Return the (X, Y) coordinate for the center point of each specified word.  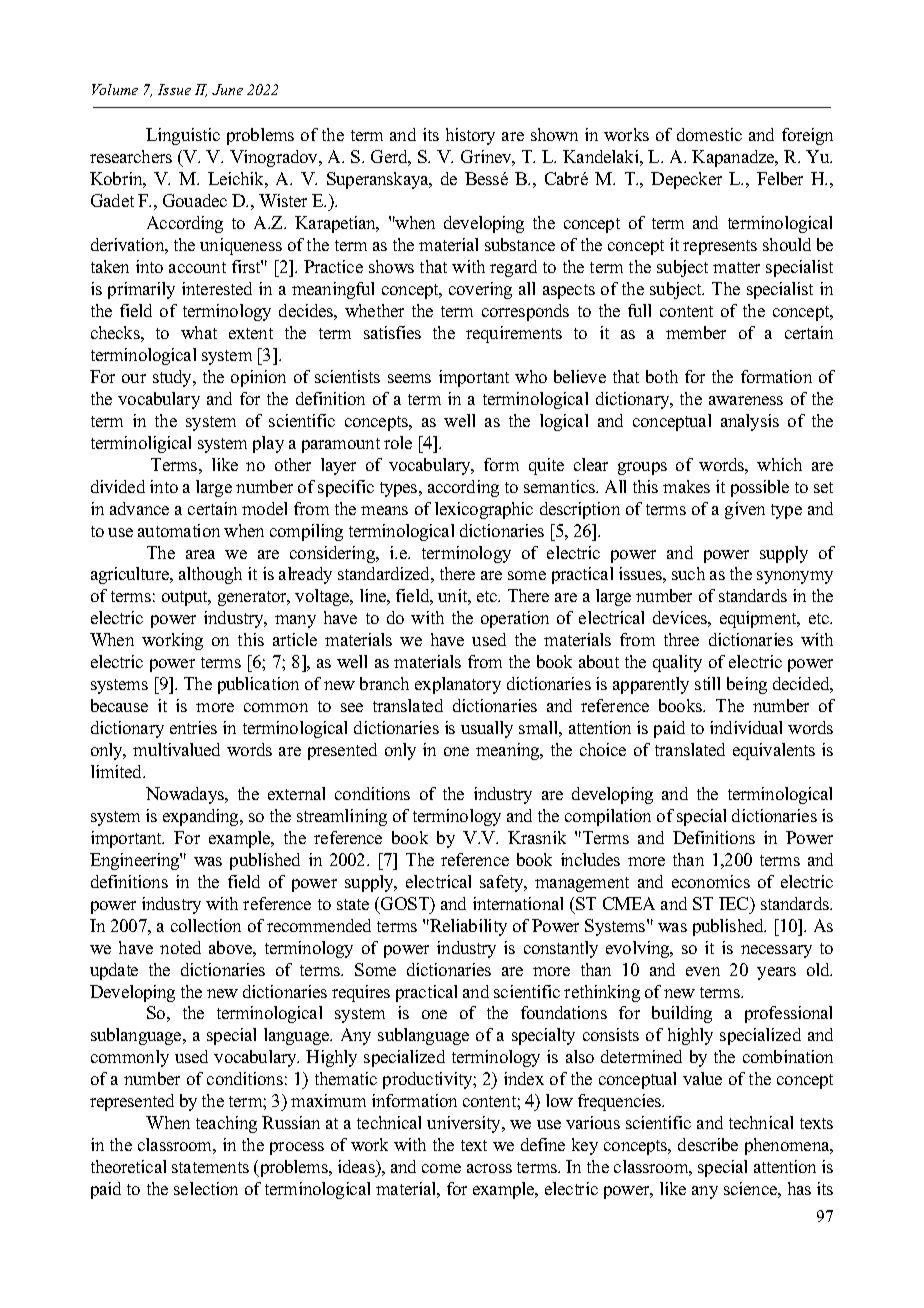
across (489, 1168)
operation (515, 619)
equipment (759, 619)
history (470, 136)
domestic (709, 134)
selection (206, 1188)
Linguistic (183, 136)
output (186, 598)
